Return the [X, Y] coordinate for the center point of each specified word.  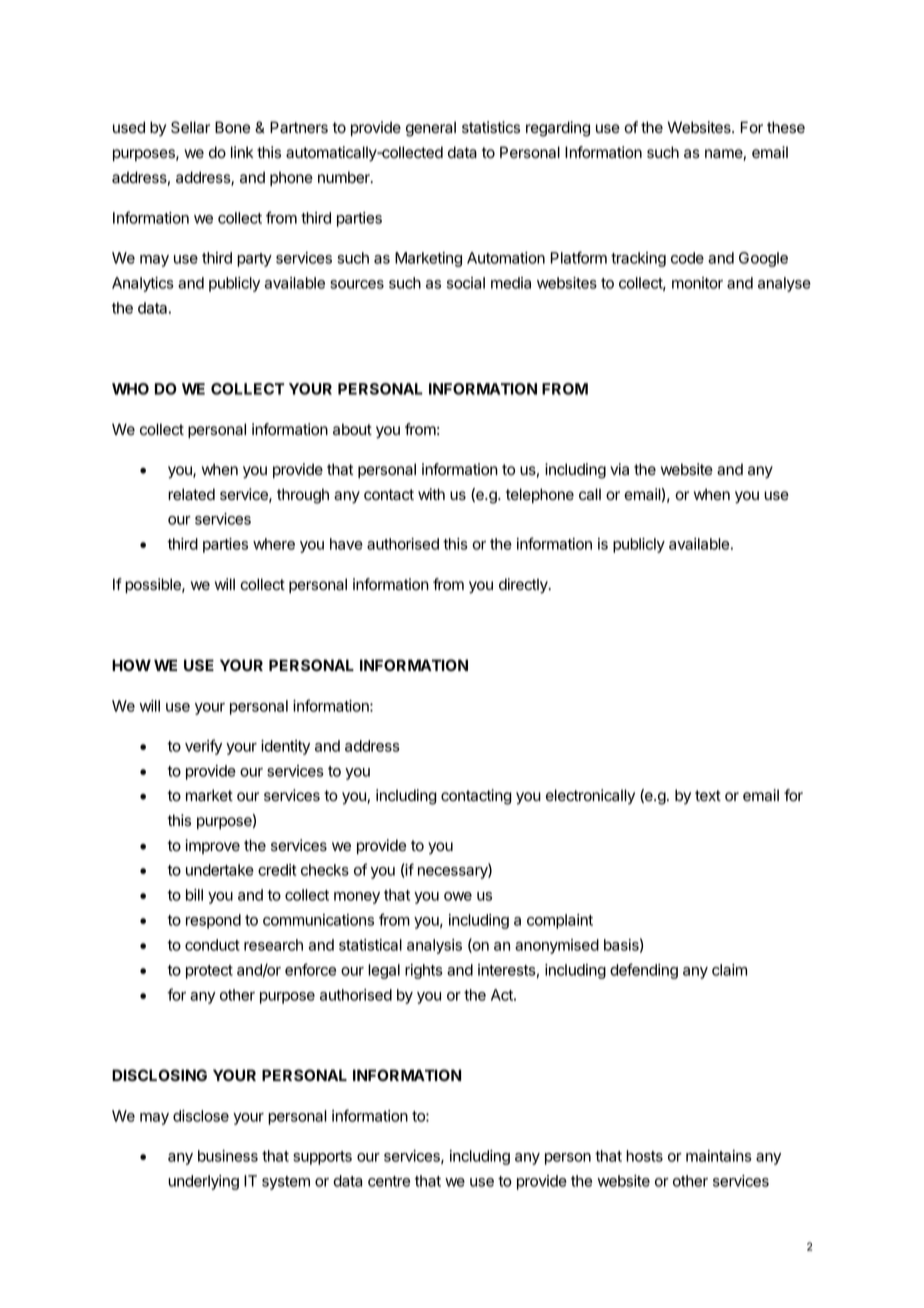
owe [458, 896]
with [431, 494]
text [708, 795]
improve [212, 846]
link [242, 152]
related [191, 494]
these [786, 127]
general [431, 129]
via [619, 469]
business [228, 1156]
